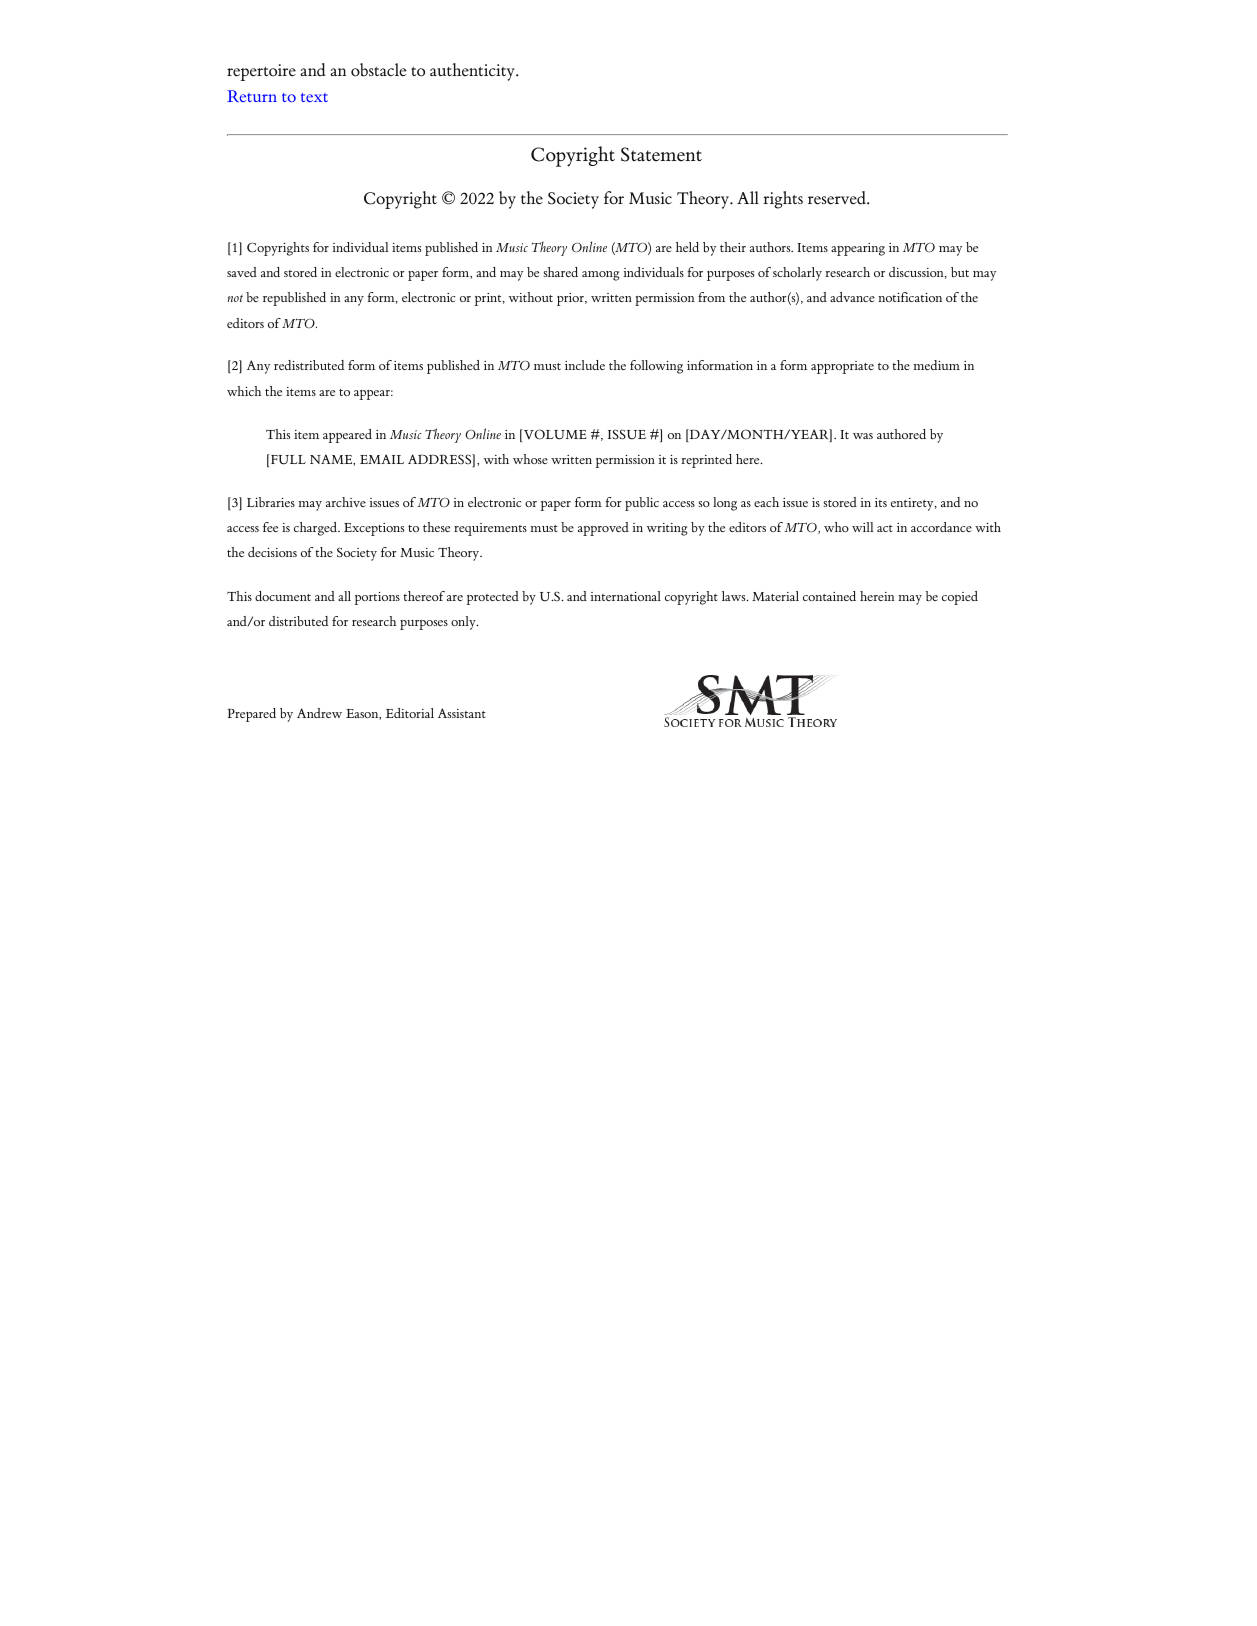 This screenshot has height=1626, width=1257. I want to click on appropriate, so click(842, 367).
